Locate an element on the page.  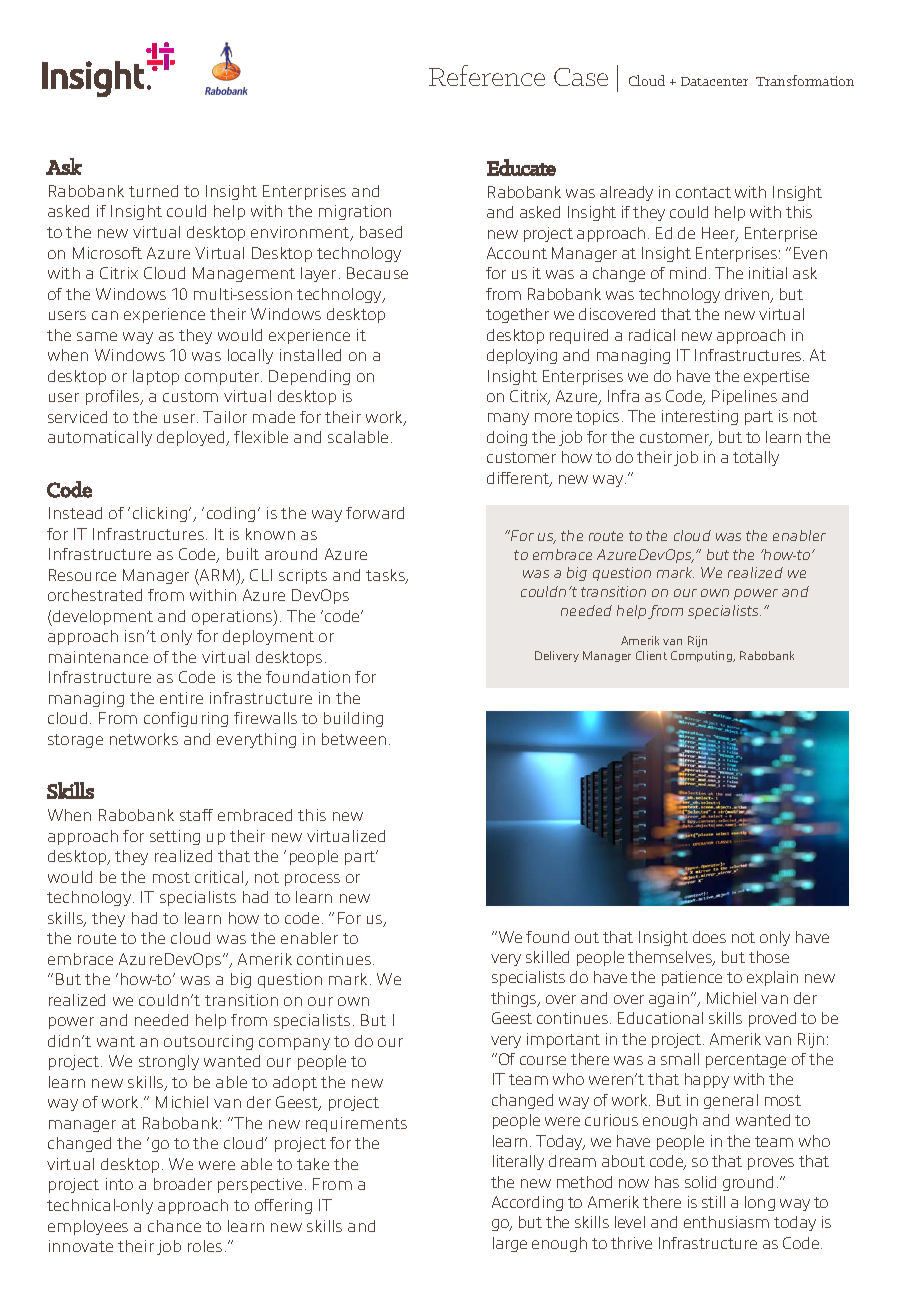
large is located at coordinates (510, 1244).
